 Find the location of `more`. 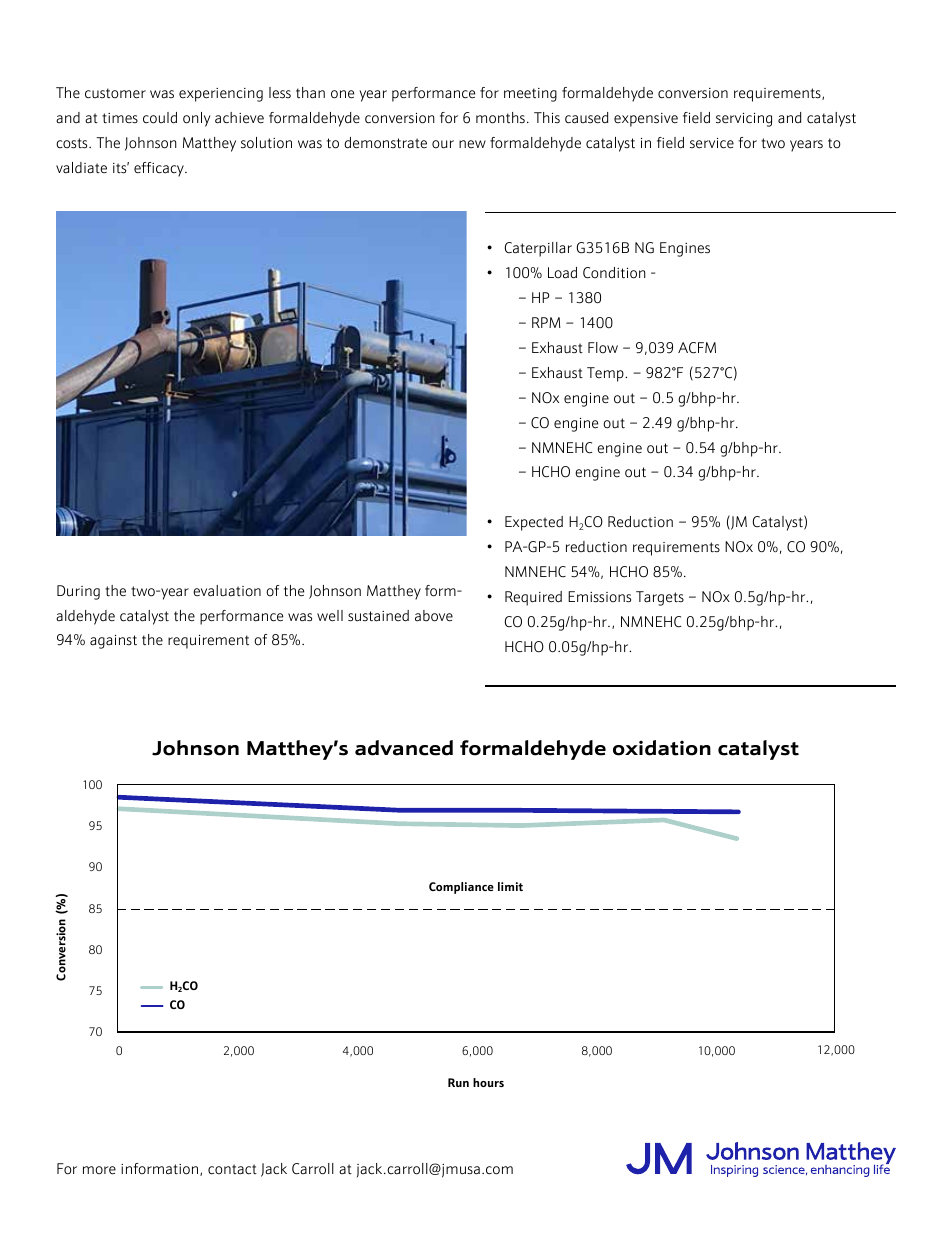

more is located at coordinates (99, 1170).
